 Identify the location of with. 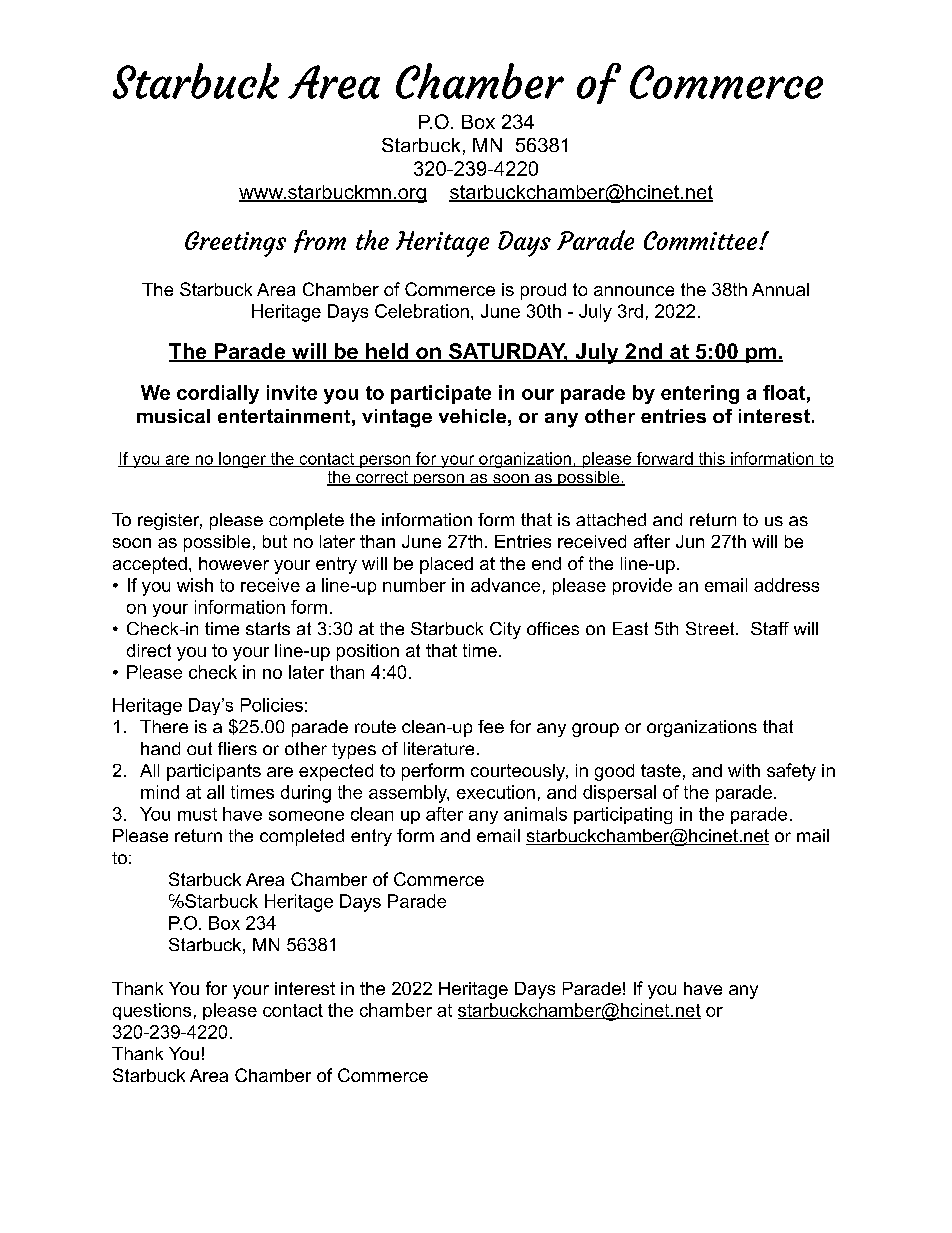
(744, 770).
